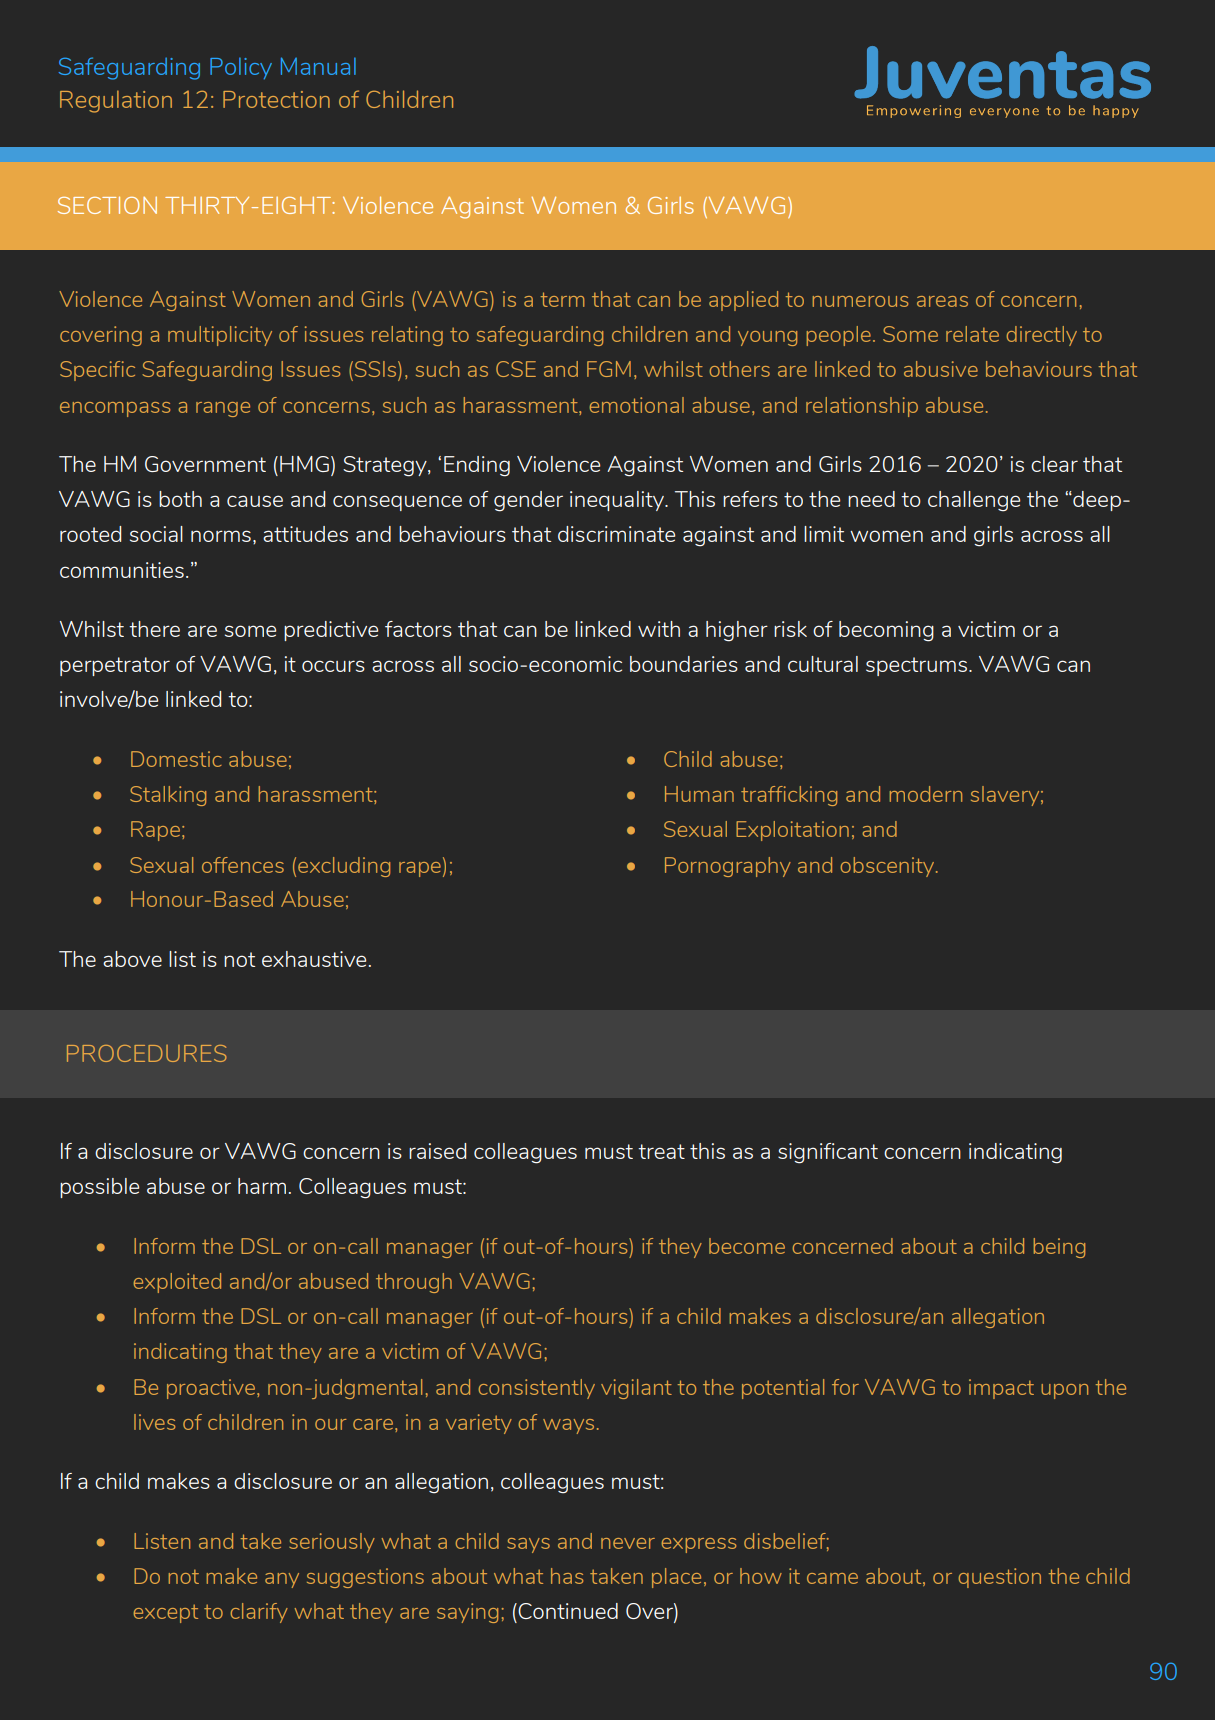 The image size is (1215, 1720). Describe the element at coordinates (241, 68) in the screenshot. I see `Policy` at that location.
